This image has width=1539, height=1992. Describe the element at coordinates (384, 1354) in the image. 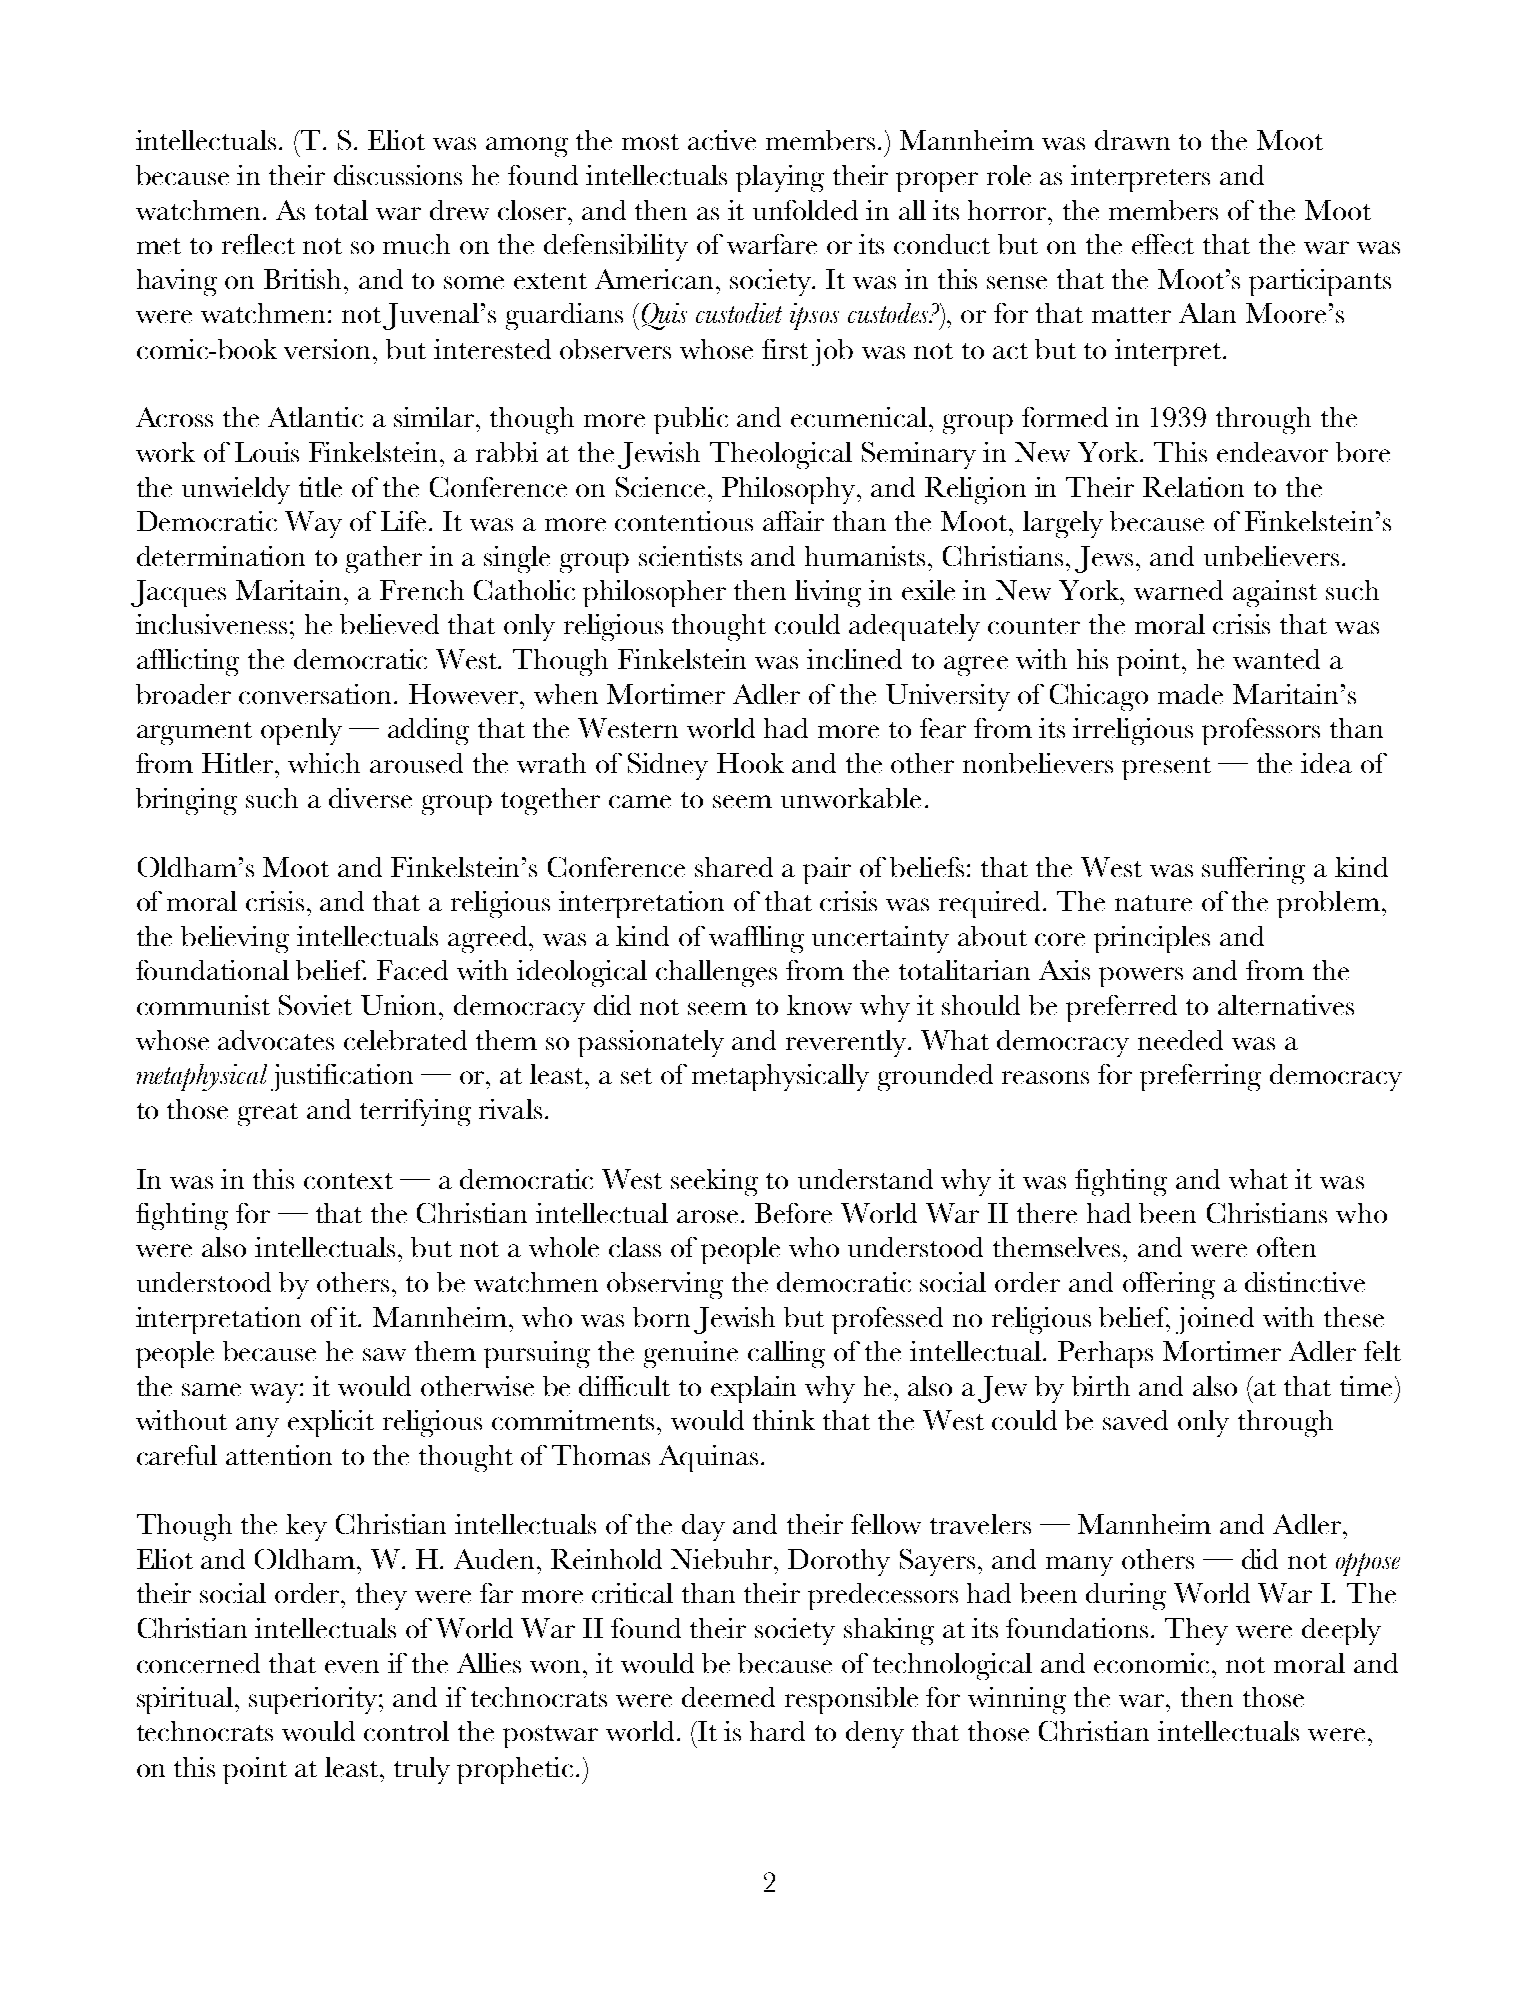

I see `saw` at that location.
